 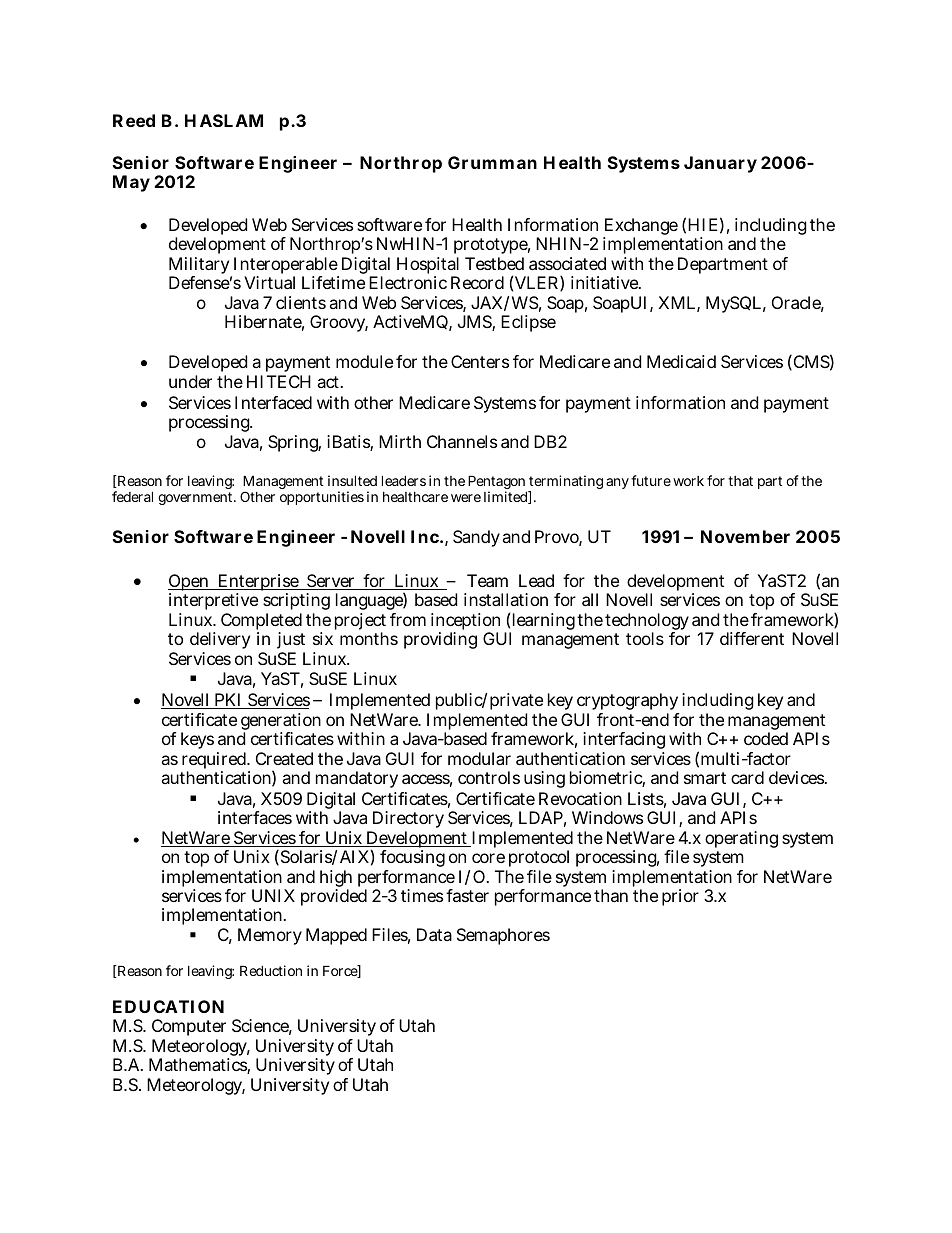 What do you see at coordinates (168, 1006) in the screenshot?
I see `EDUCATION` at bounding box center [168, 1006].
